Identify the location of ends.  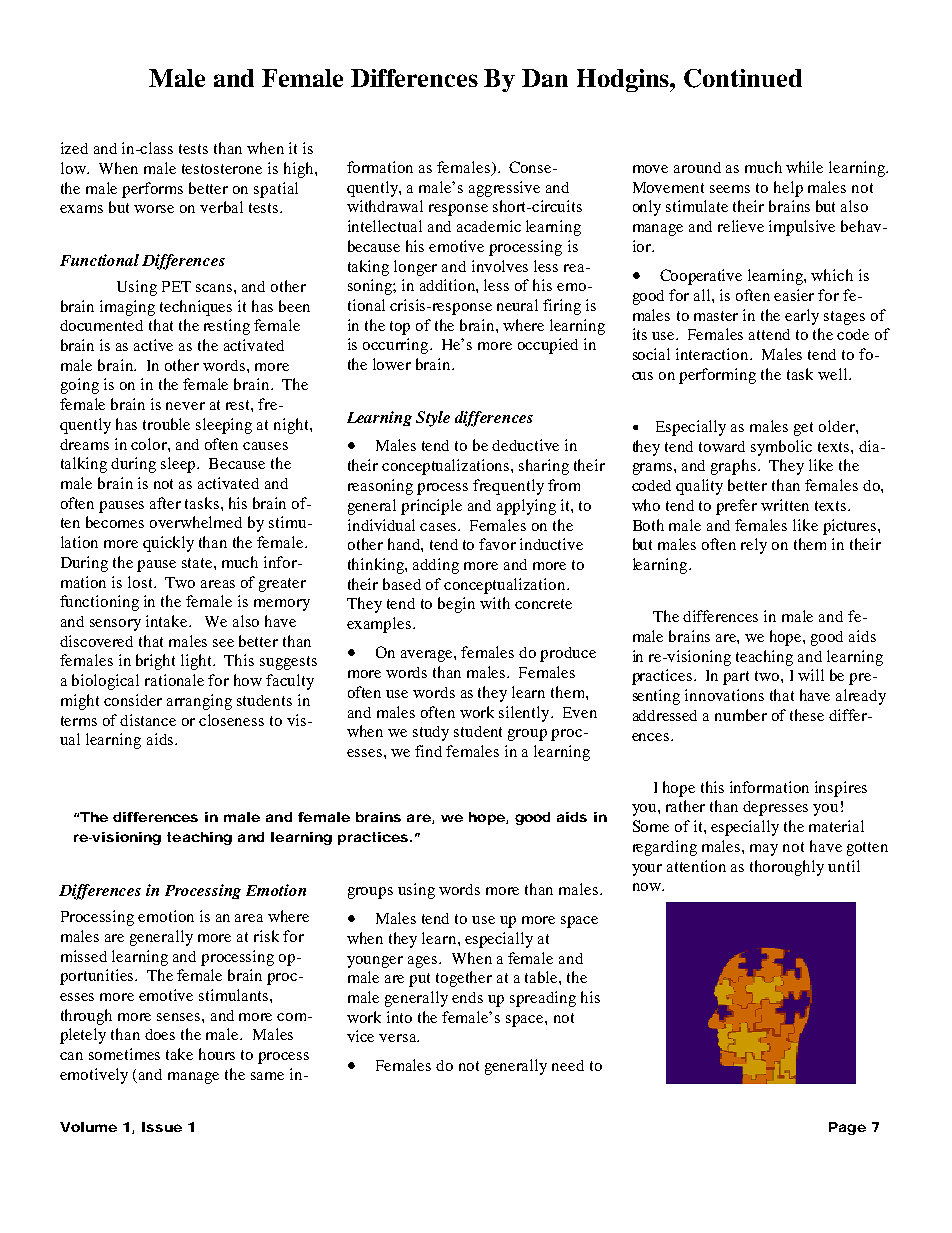
(467, 997).
